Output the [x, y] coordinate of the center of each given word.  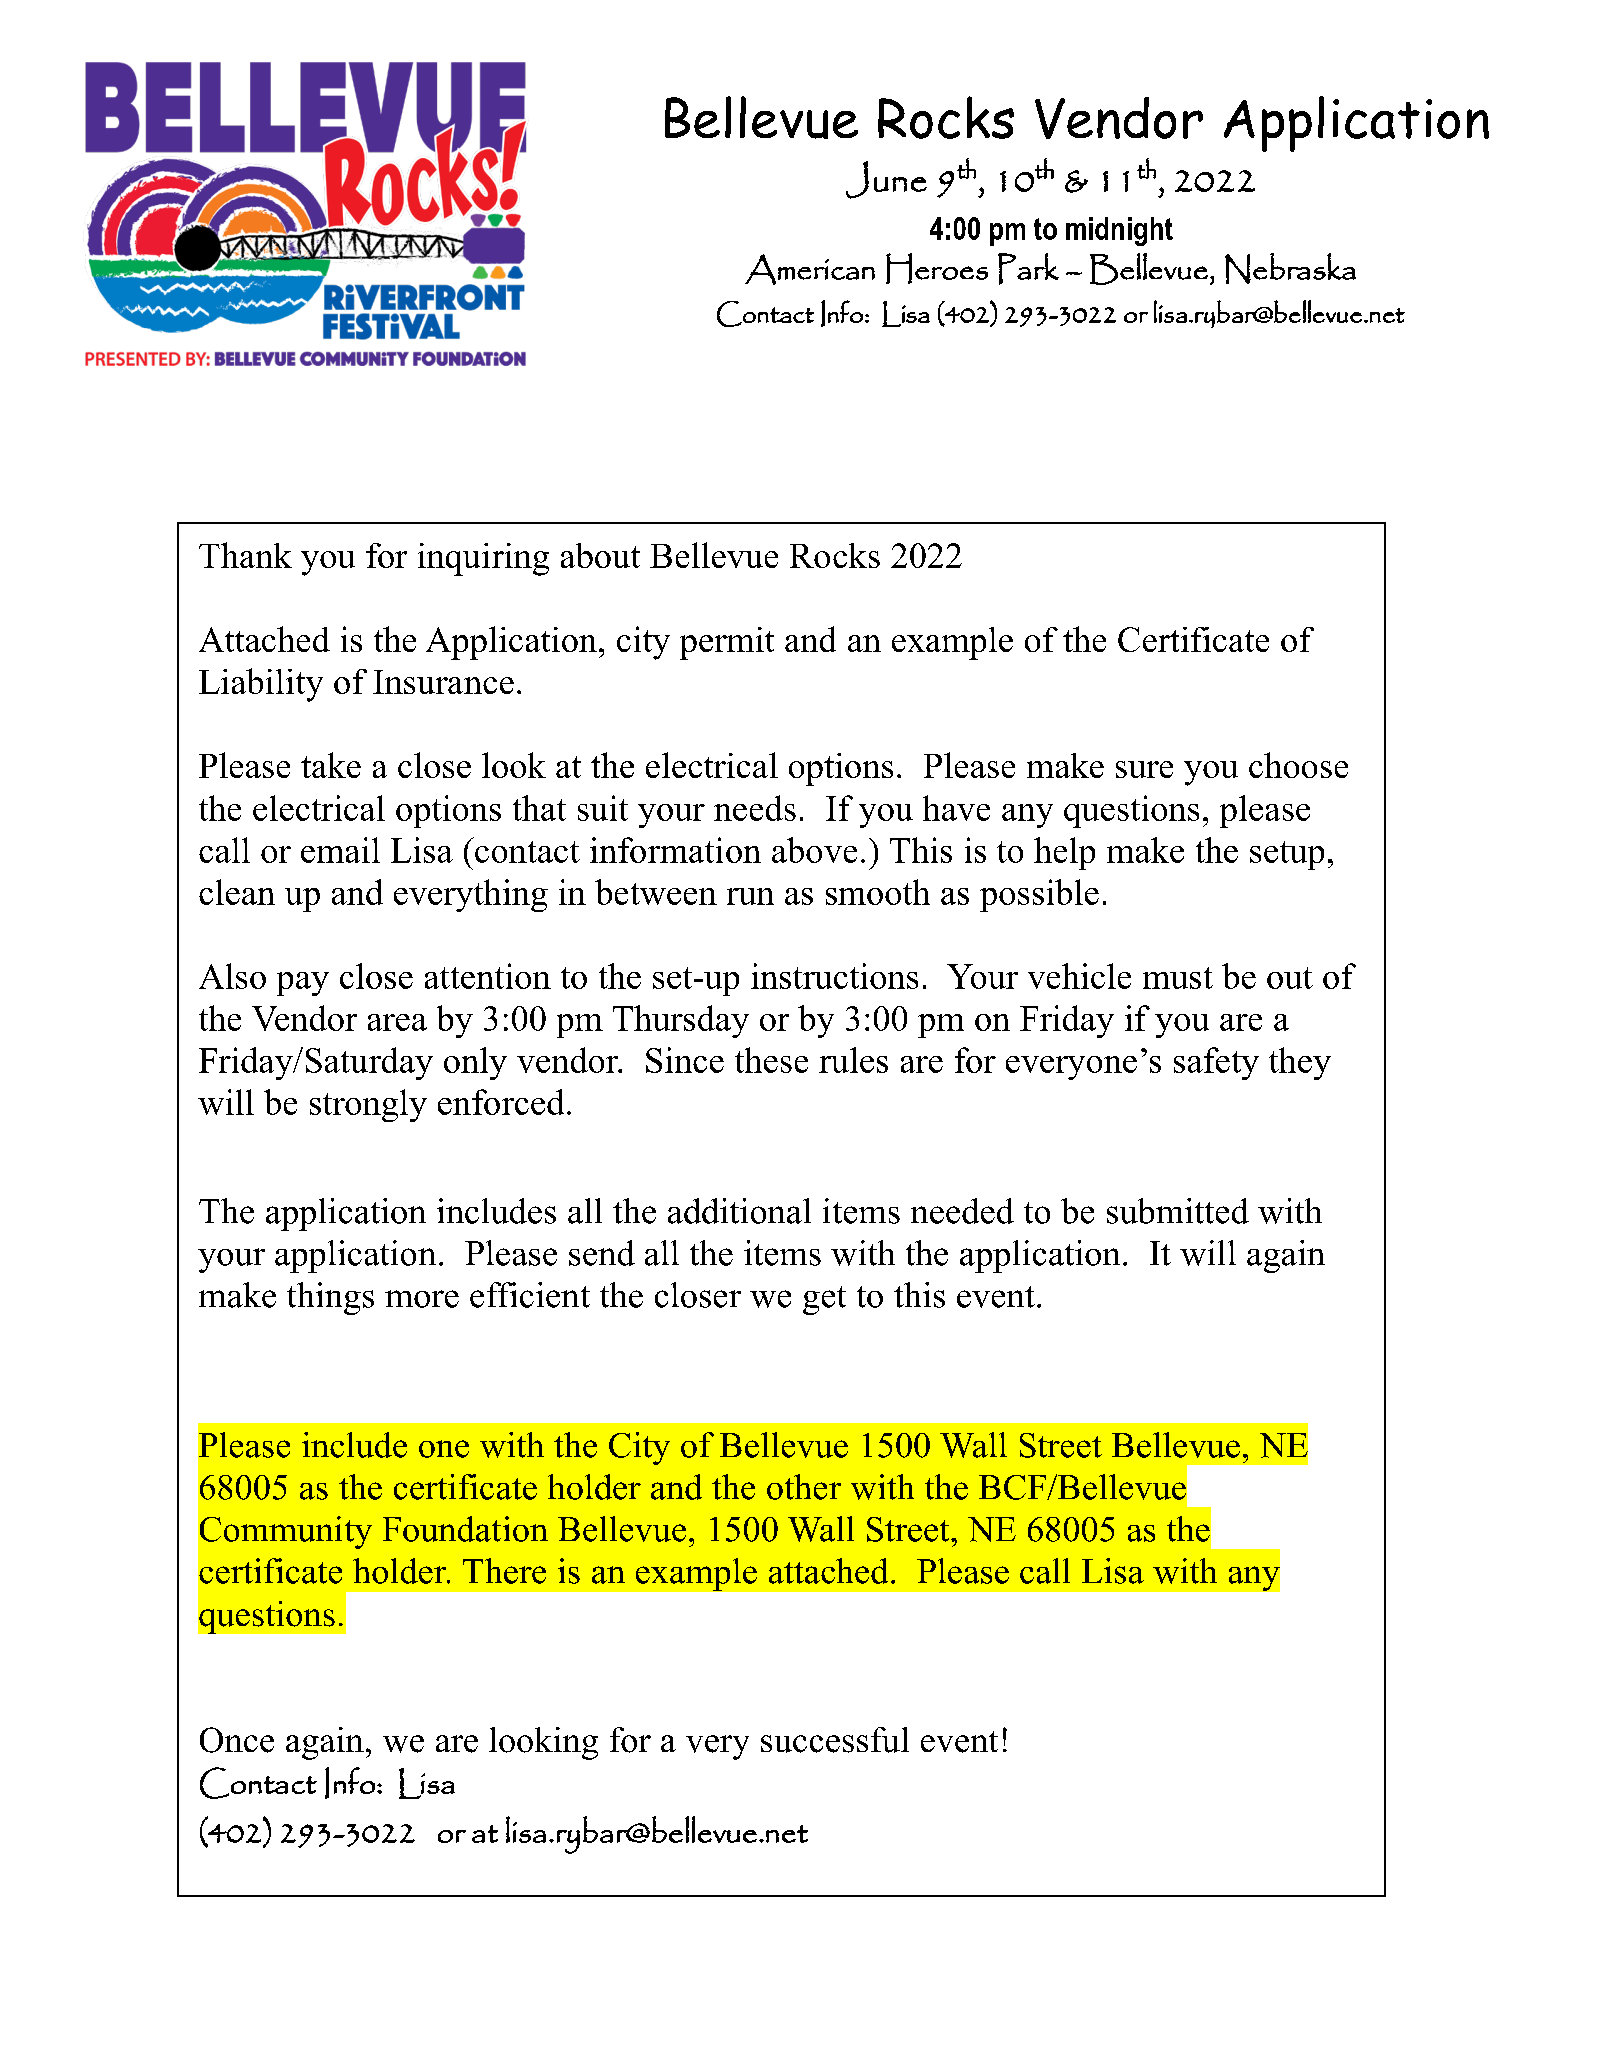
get [824, 1300]
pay [303, 984]
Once [237, 1740]
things [330, 1298]
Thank [245, 555]
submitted [1178, 1211]
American [810, 269]
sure [1144, 769]
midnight [1119, 231]
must [1178, 978]
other [804, 1487]
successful [835, 1740]
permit [727, 643]
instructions [834, 976]
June [886, 180]
